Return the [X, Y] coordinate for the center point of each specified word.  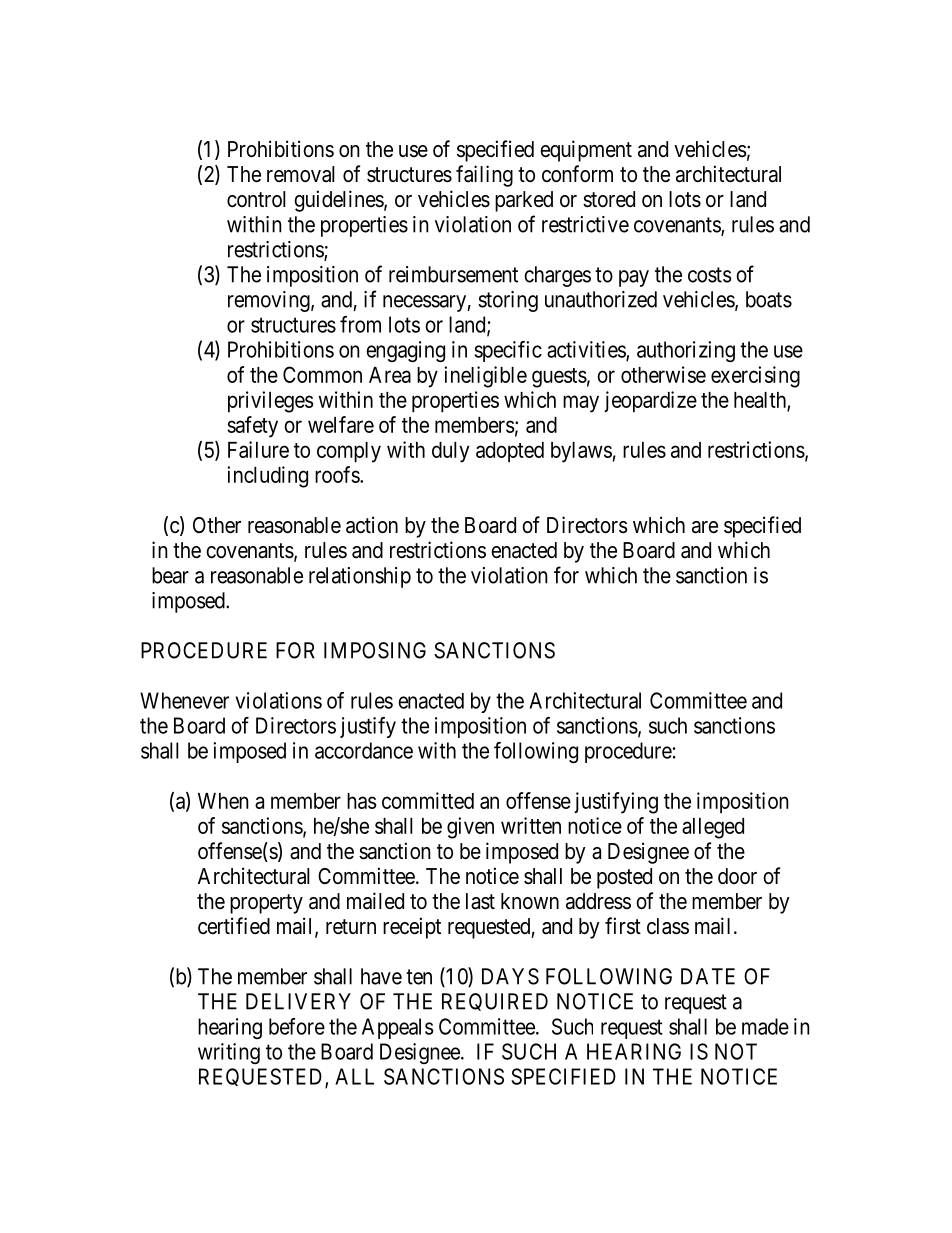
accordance [364, 750]
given [470, 828]
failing [484, 176]
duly [450, 452]
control [256, 199]
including [267, 477]
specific [508, 351]
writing [229, 1053]
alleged [713, 828]
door [737, 876]
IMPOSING [375, 650]
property [266, 904]
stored [609, 199]
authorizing [686, 351]
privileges [271, 402]
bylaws [581, 452]
